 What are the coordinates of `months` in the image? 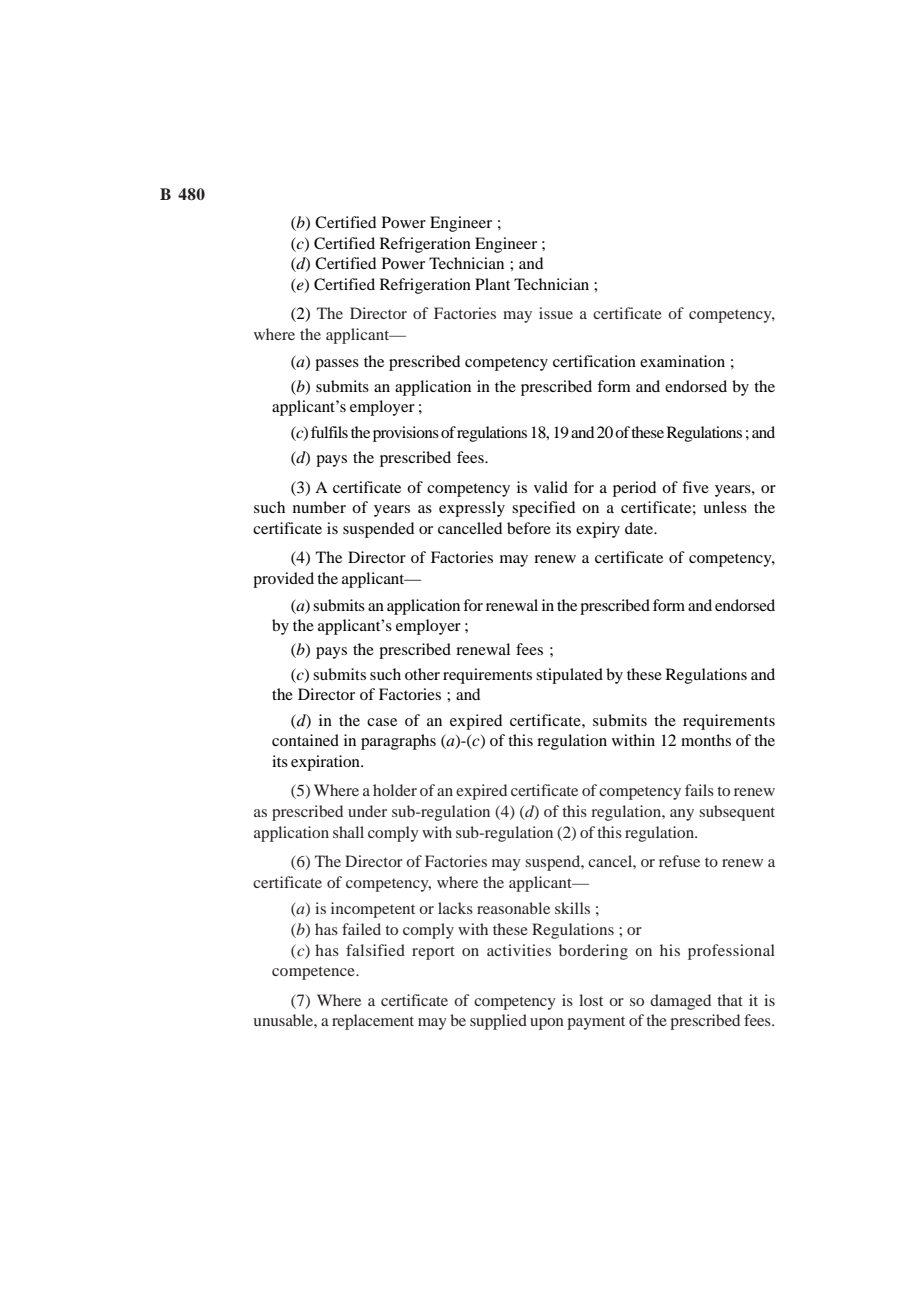 It's located at (706, 740).
